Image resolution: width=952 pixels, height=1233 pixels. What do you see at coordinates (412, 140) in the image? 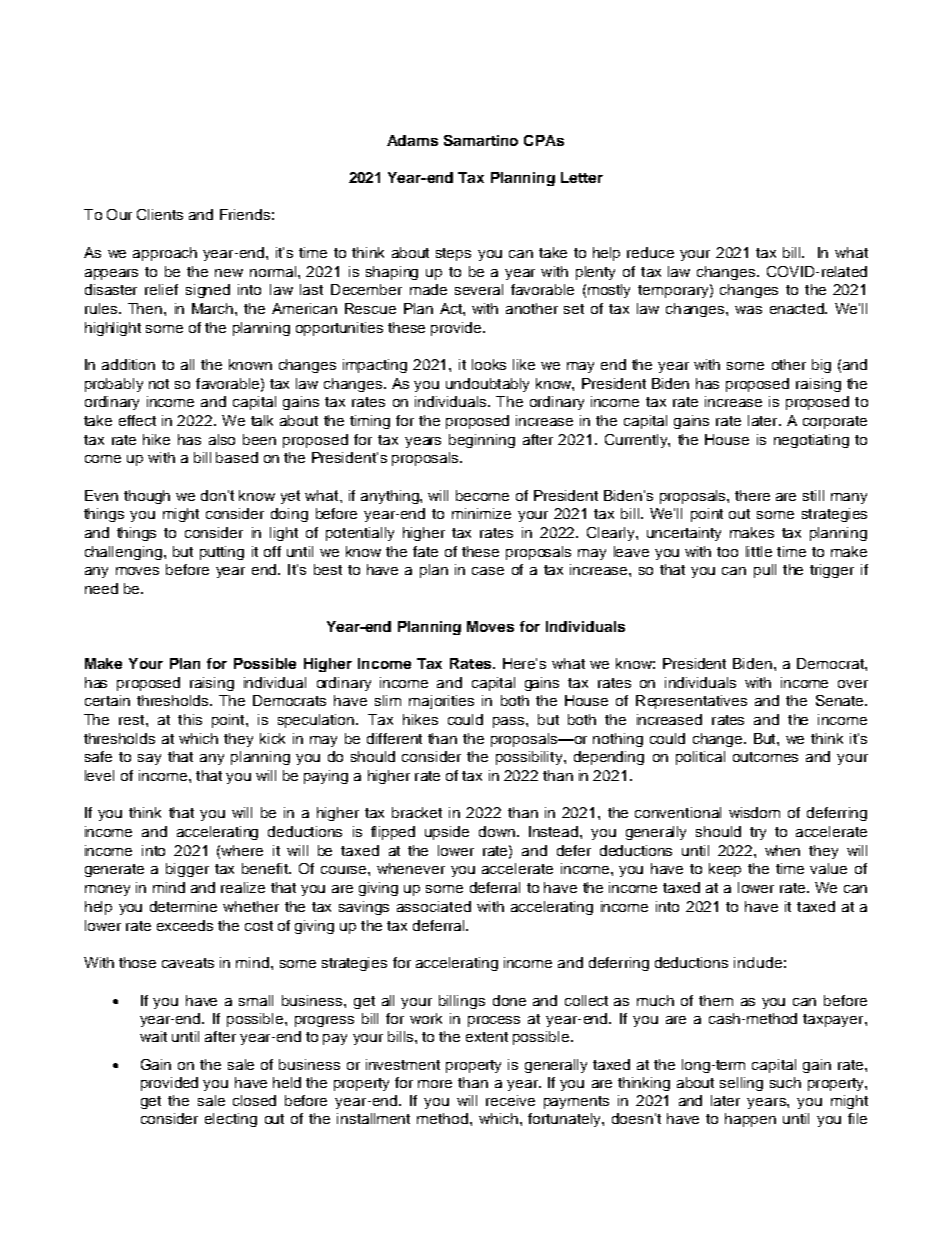
I see `Adams` at bounding box center [412, 140].
